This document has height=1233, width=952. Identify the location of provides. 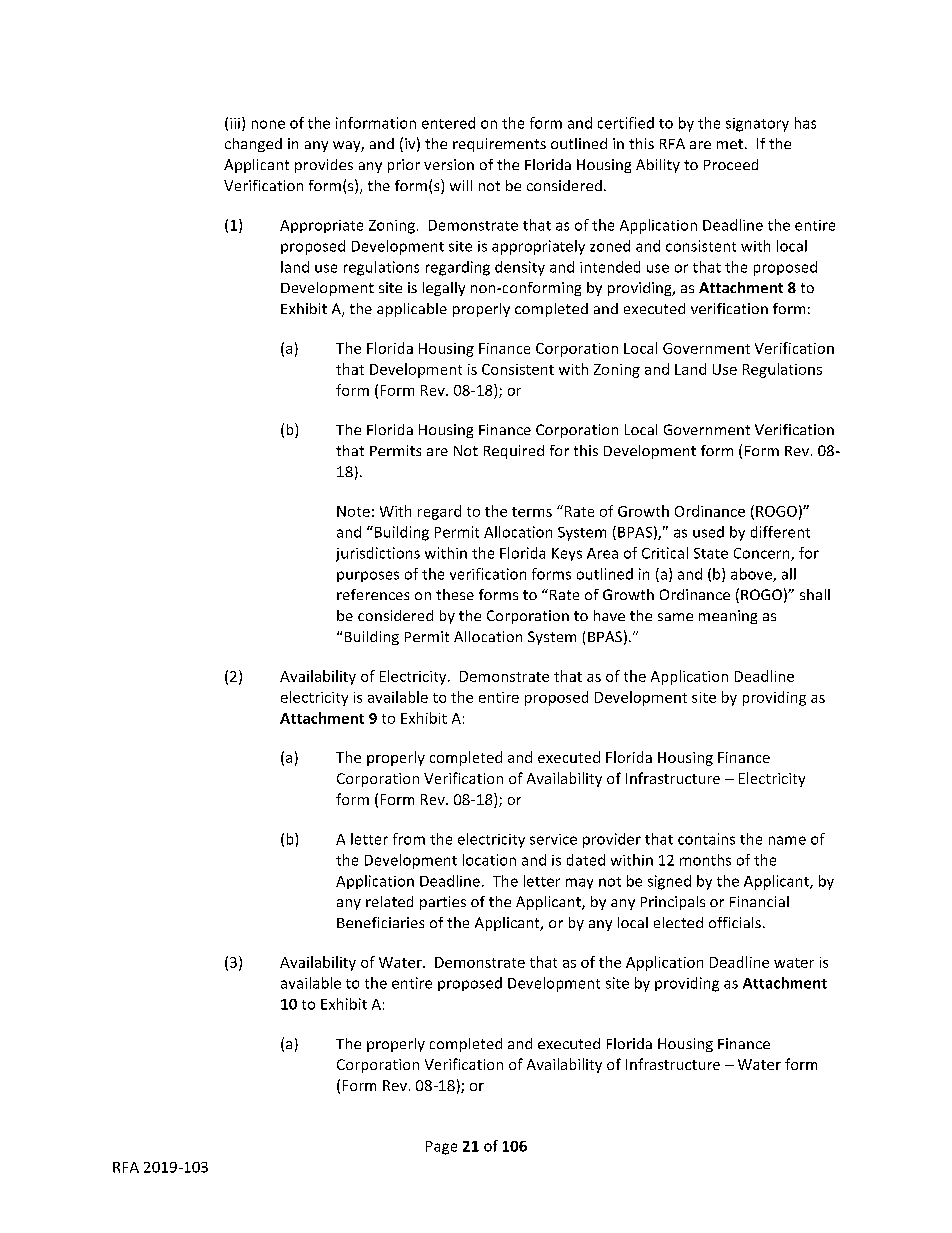
(324, 166).
